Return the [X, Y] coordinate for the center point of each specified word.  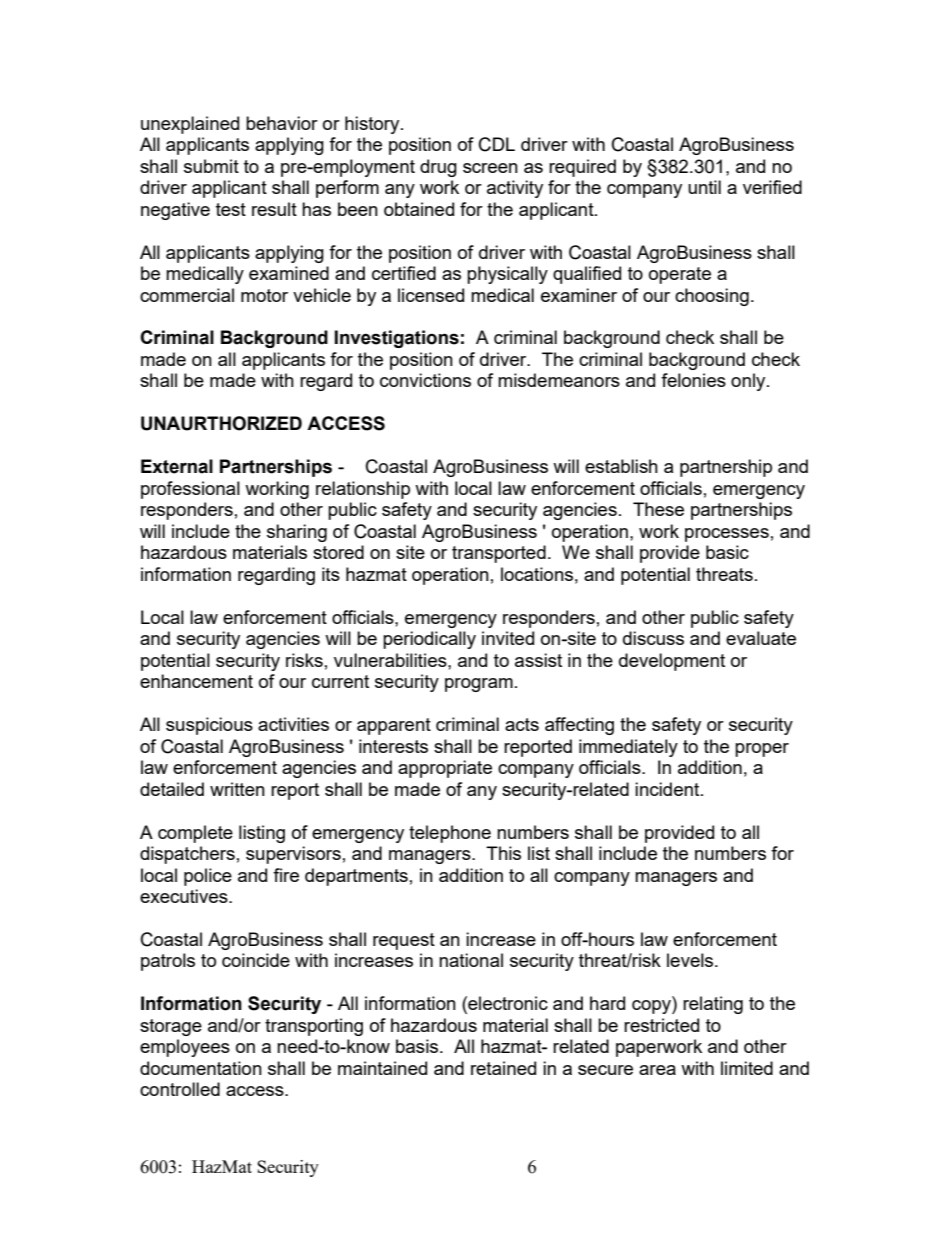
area [657, 1070]
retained [503, 1068]
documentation [201, 1068]
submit [211, 166]
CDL [497, 144]
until [704, 187]
